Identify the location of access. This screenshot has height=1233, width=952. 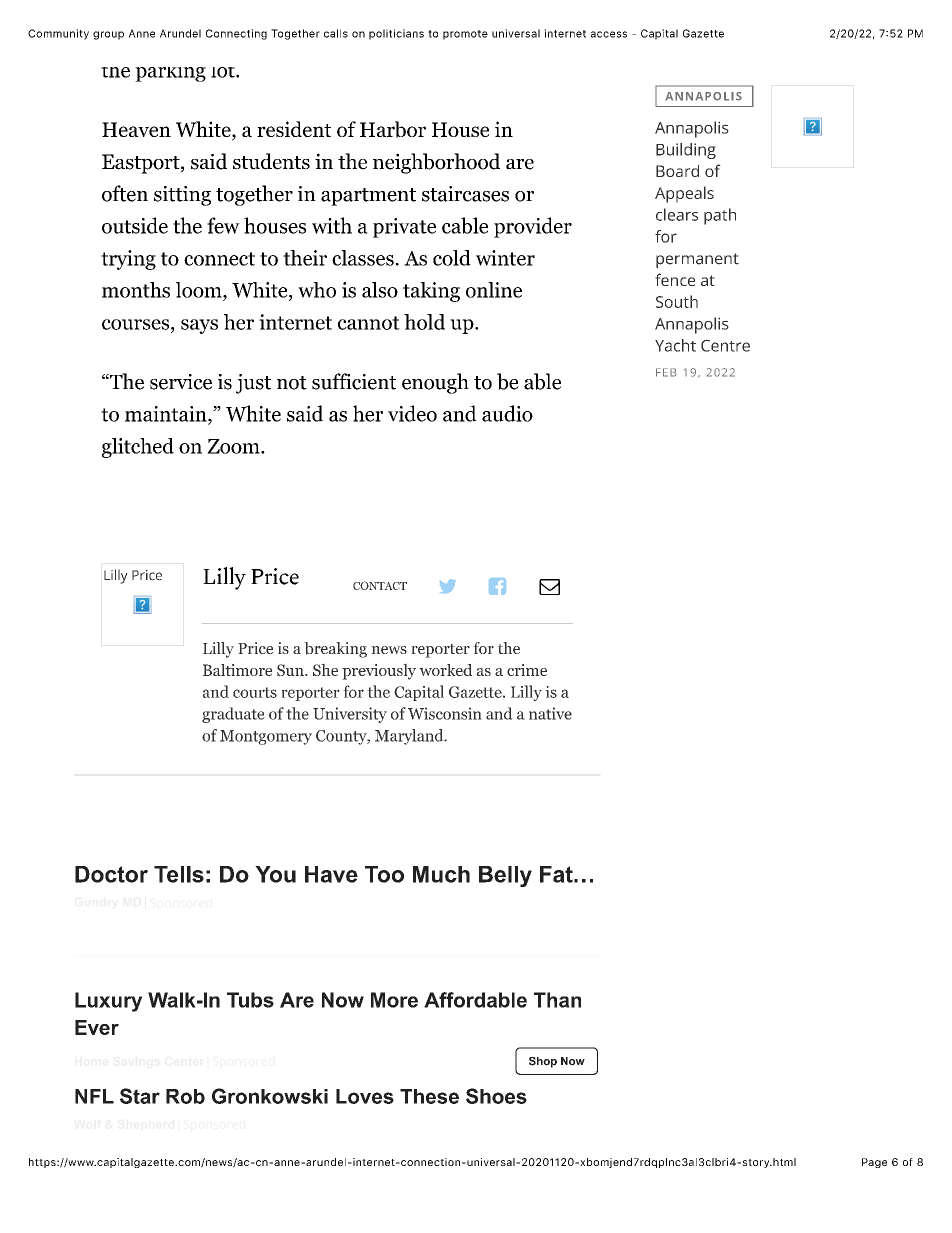
(609, 34).
